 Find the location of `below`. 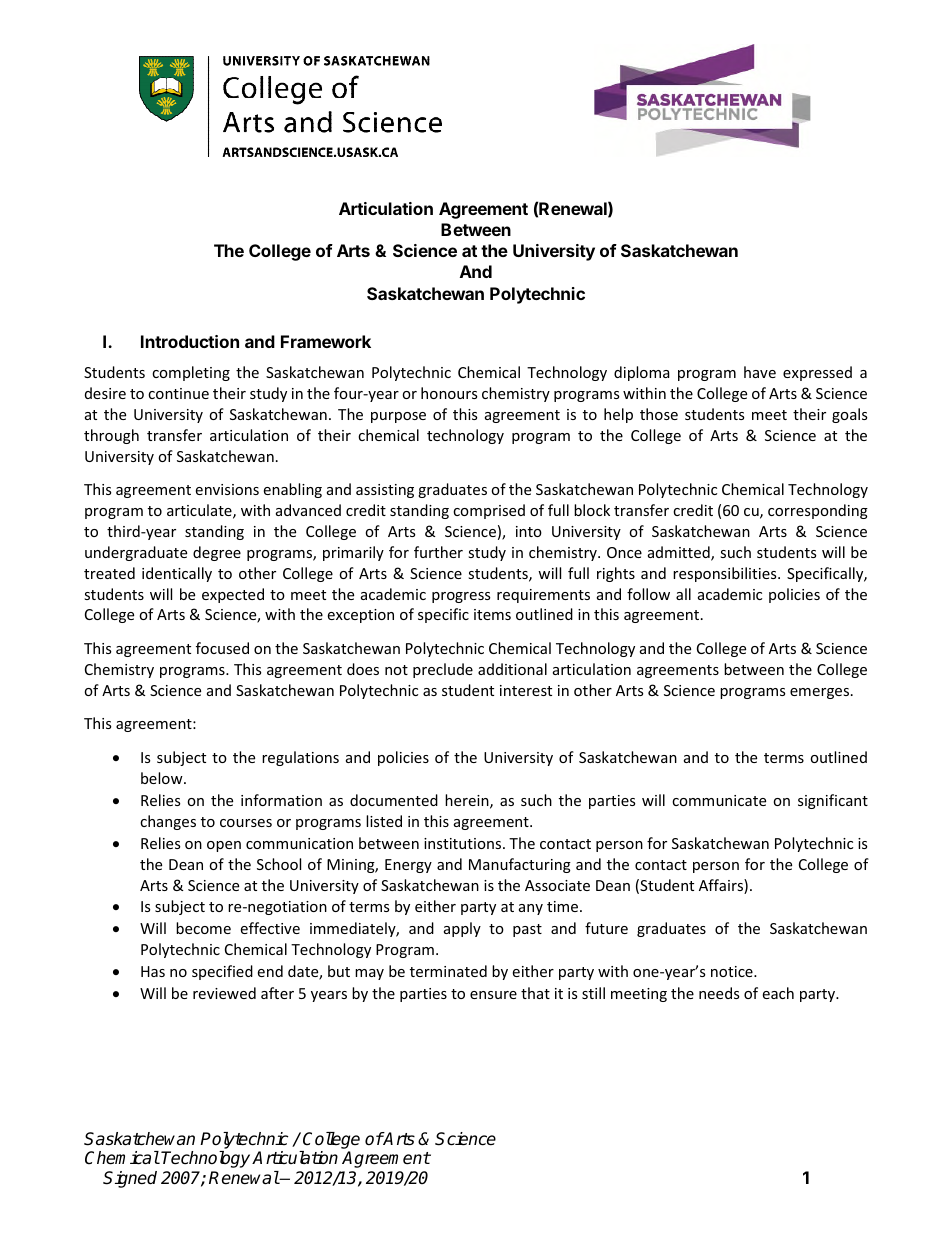

below is located at coordinates (163, 778).
